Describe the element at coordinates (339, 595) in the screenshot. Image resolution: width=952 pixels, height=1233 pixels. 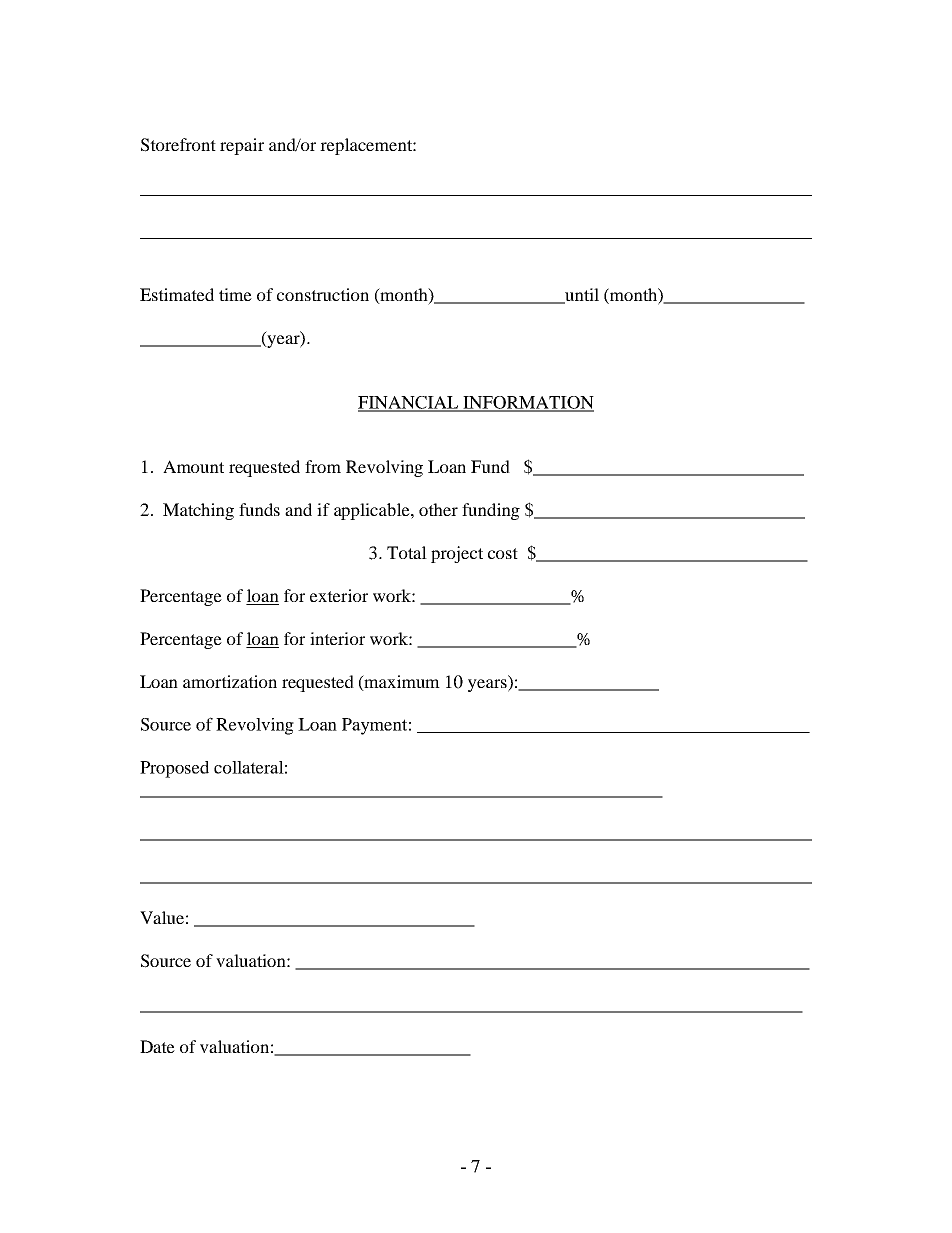
I see `exterior` at that location.
